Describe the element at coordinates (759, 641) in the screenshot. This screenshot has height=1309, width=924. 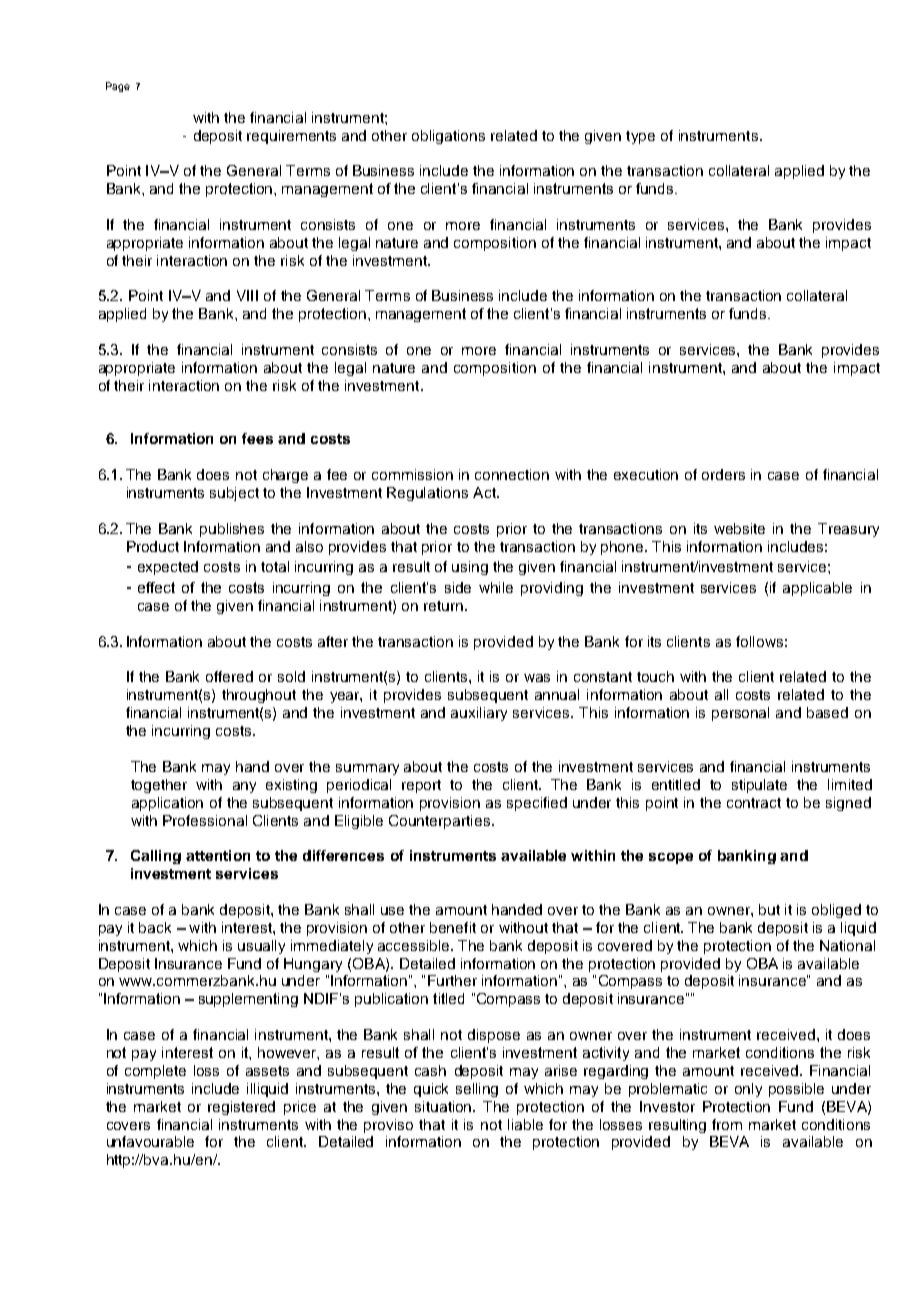
I see `follows` at that location.
